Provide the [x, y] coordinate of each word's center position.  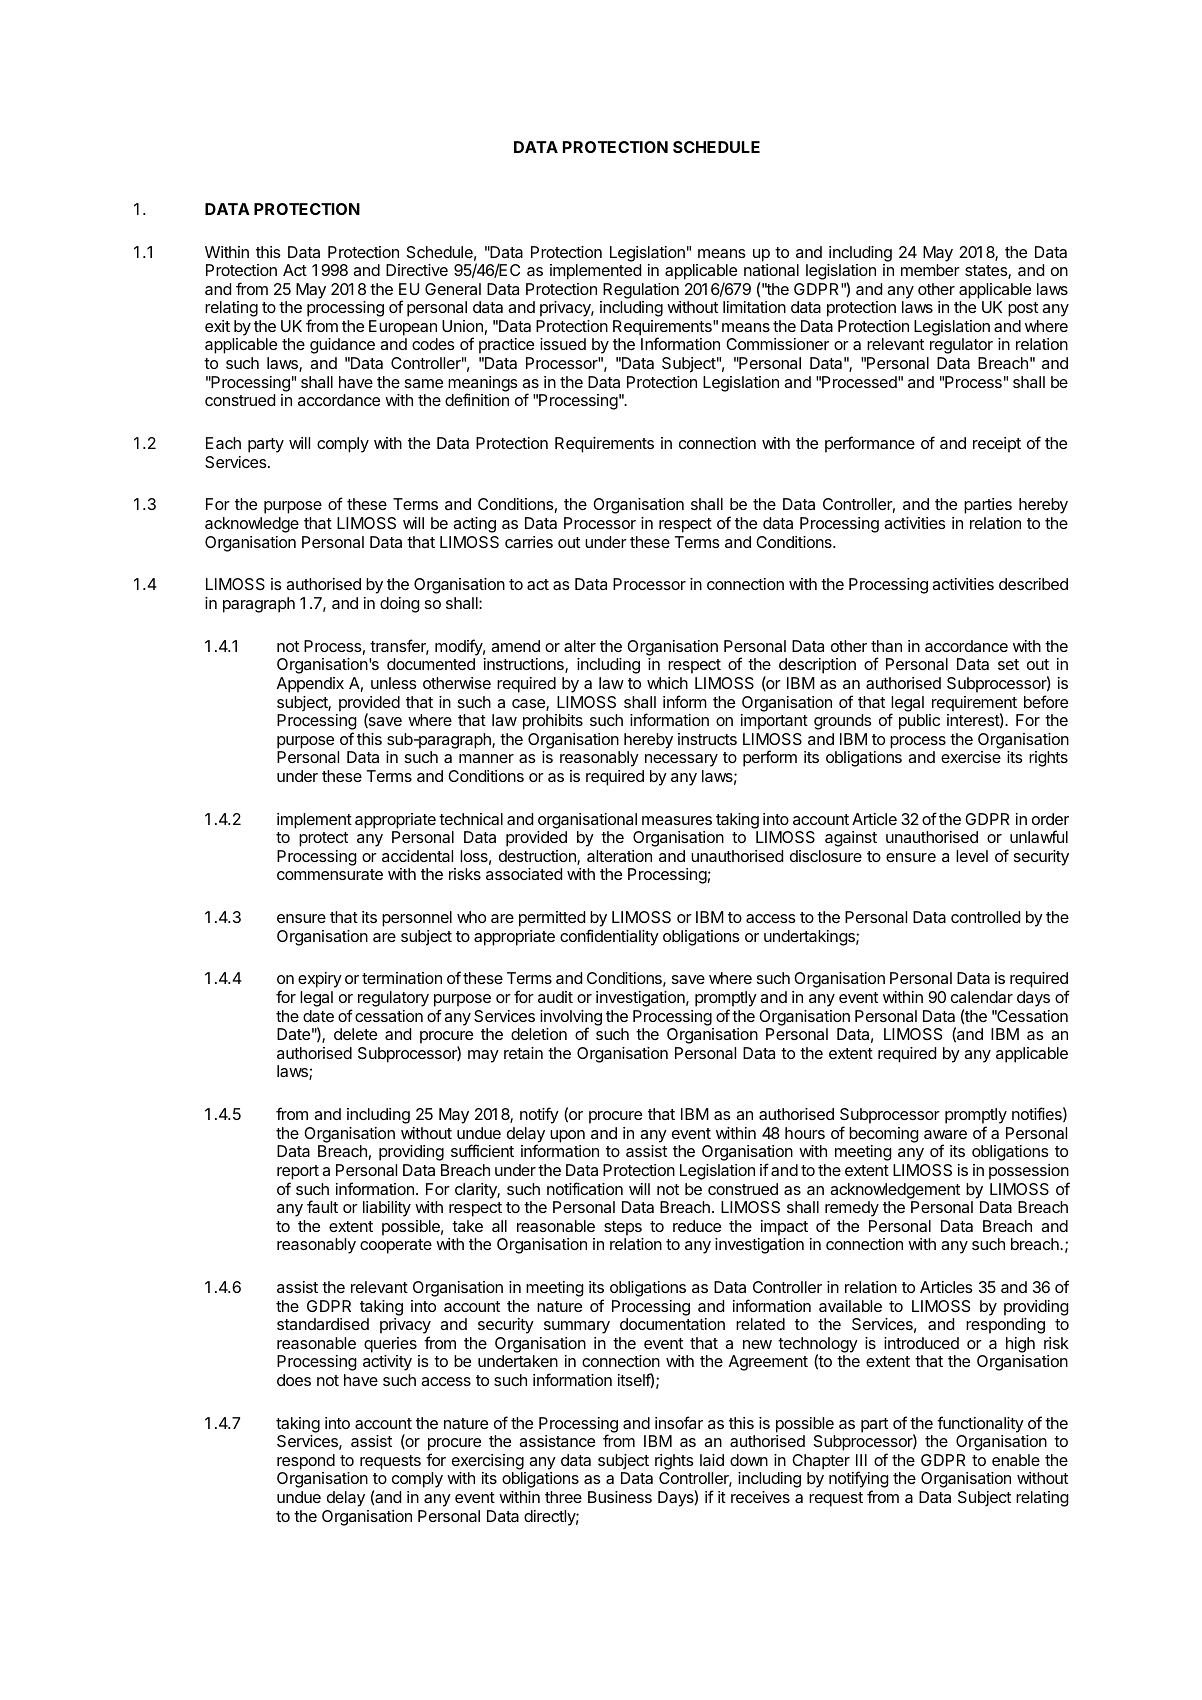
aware [945, 1134]
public [919, 722]
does [294, 1380]
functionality [980, 1424]
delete [355, 1034]
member [930, 270]
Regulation [641, 291]
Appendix [310, 685]
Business [620, 1497]
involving [571, 1019]
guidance [342, 346]
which [667, 683]
